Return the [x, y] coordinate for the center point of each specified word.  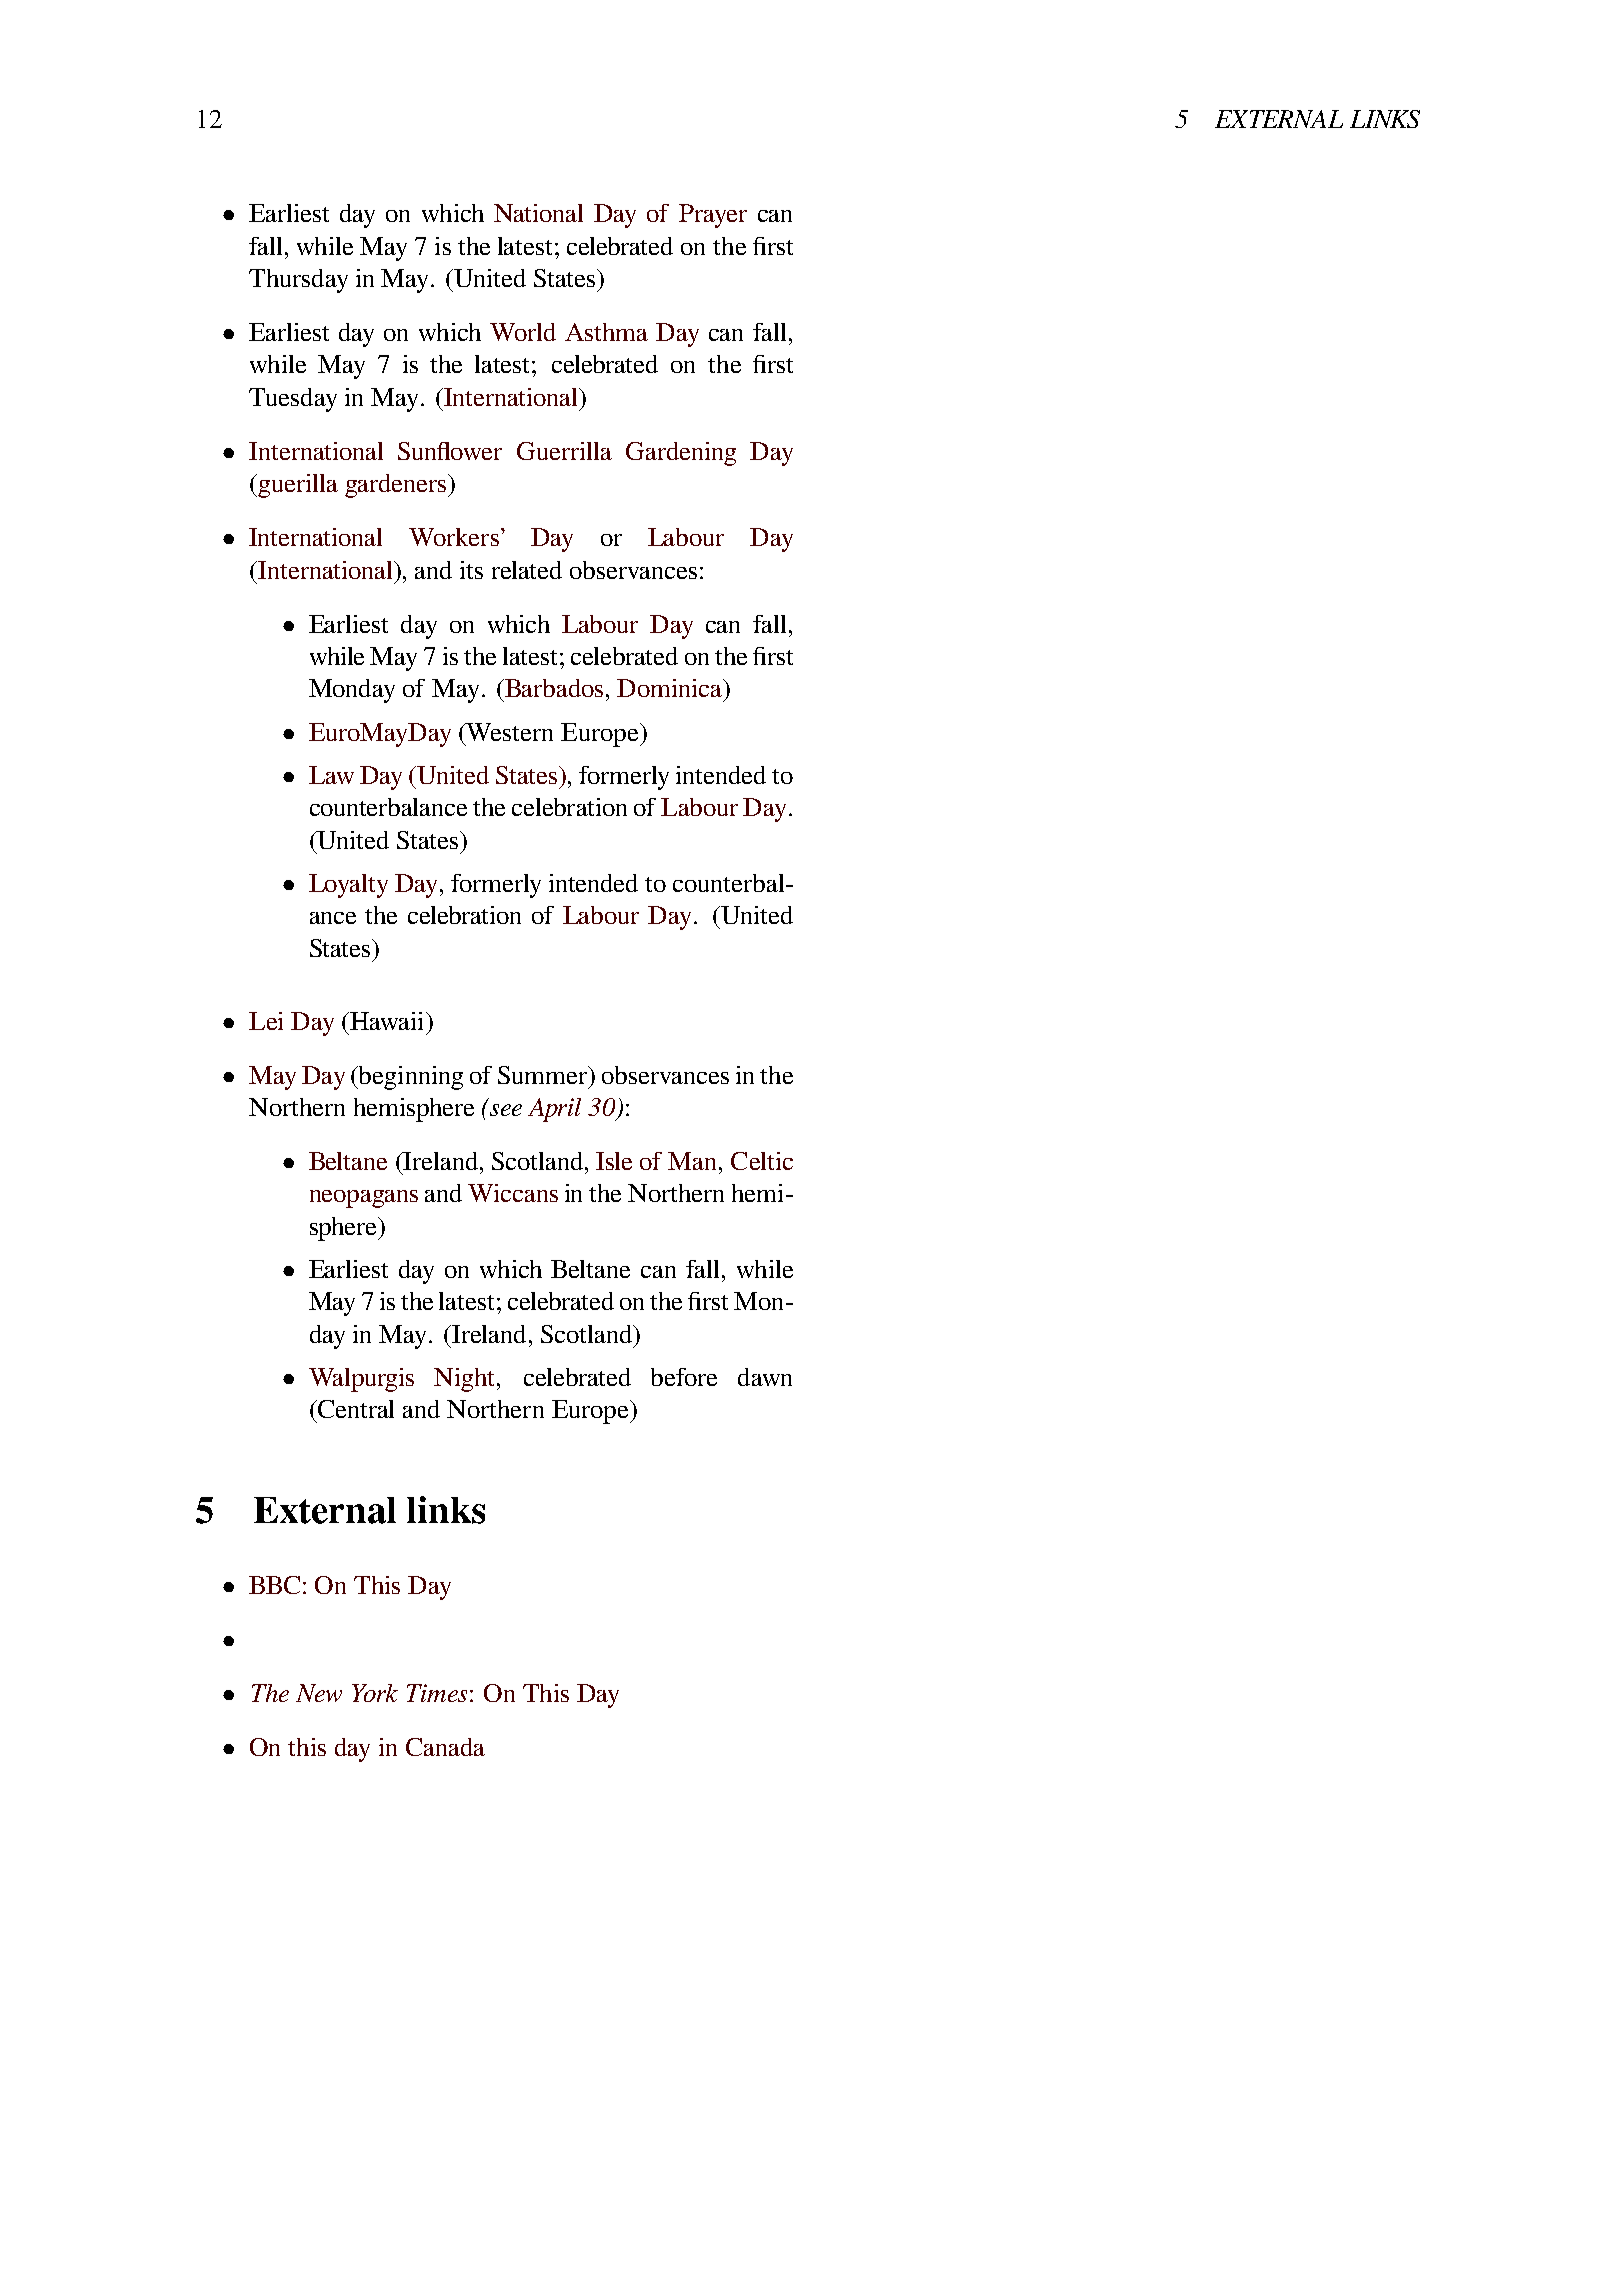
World [523, 332]
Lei [266, 1021]
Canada [445, 1747]
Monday [352, 691]
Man [694, 1161]
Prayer [713, 216]
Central [355, 1409]
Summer [544, 1075]
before [684, 1377]
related [527, 570]
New [319, 1693]
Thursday [298, 281]
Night [464, 1380]
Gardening [681, 454]
